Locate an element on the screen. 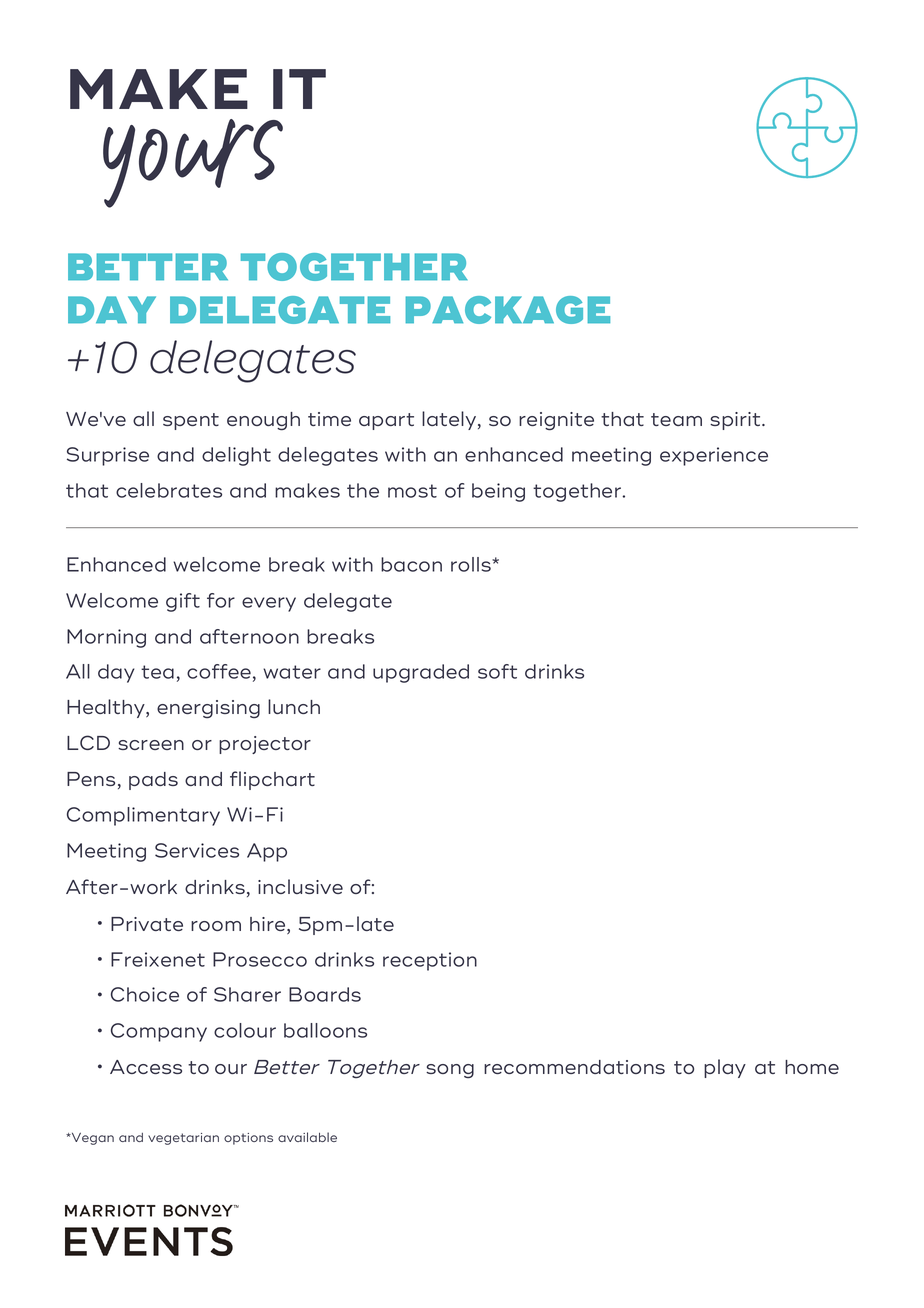  upgraded is located at coordinates (421, 673).
